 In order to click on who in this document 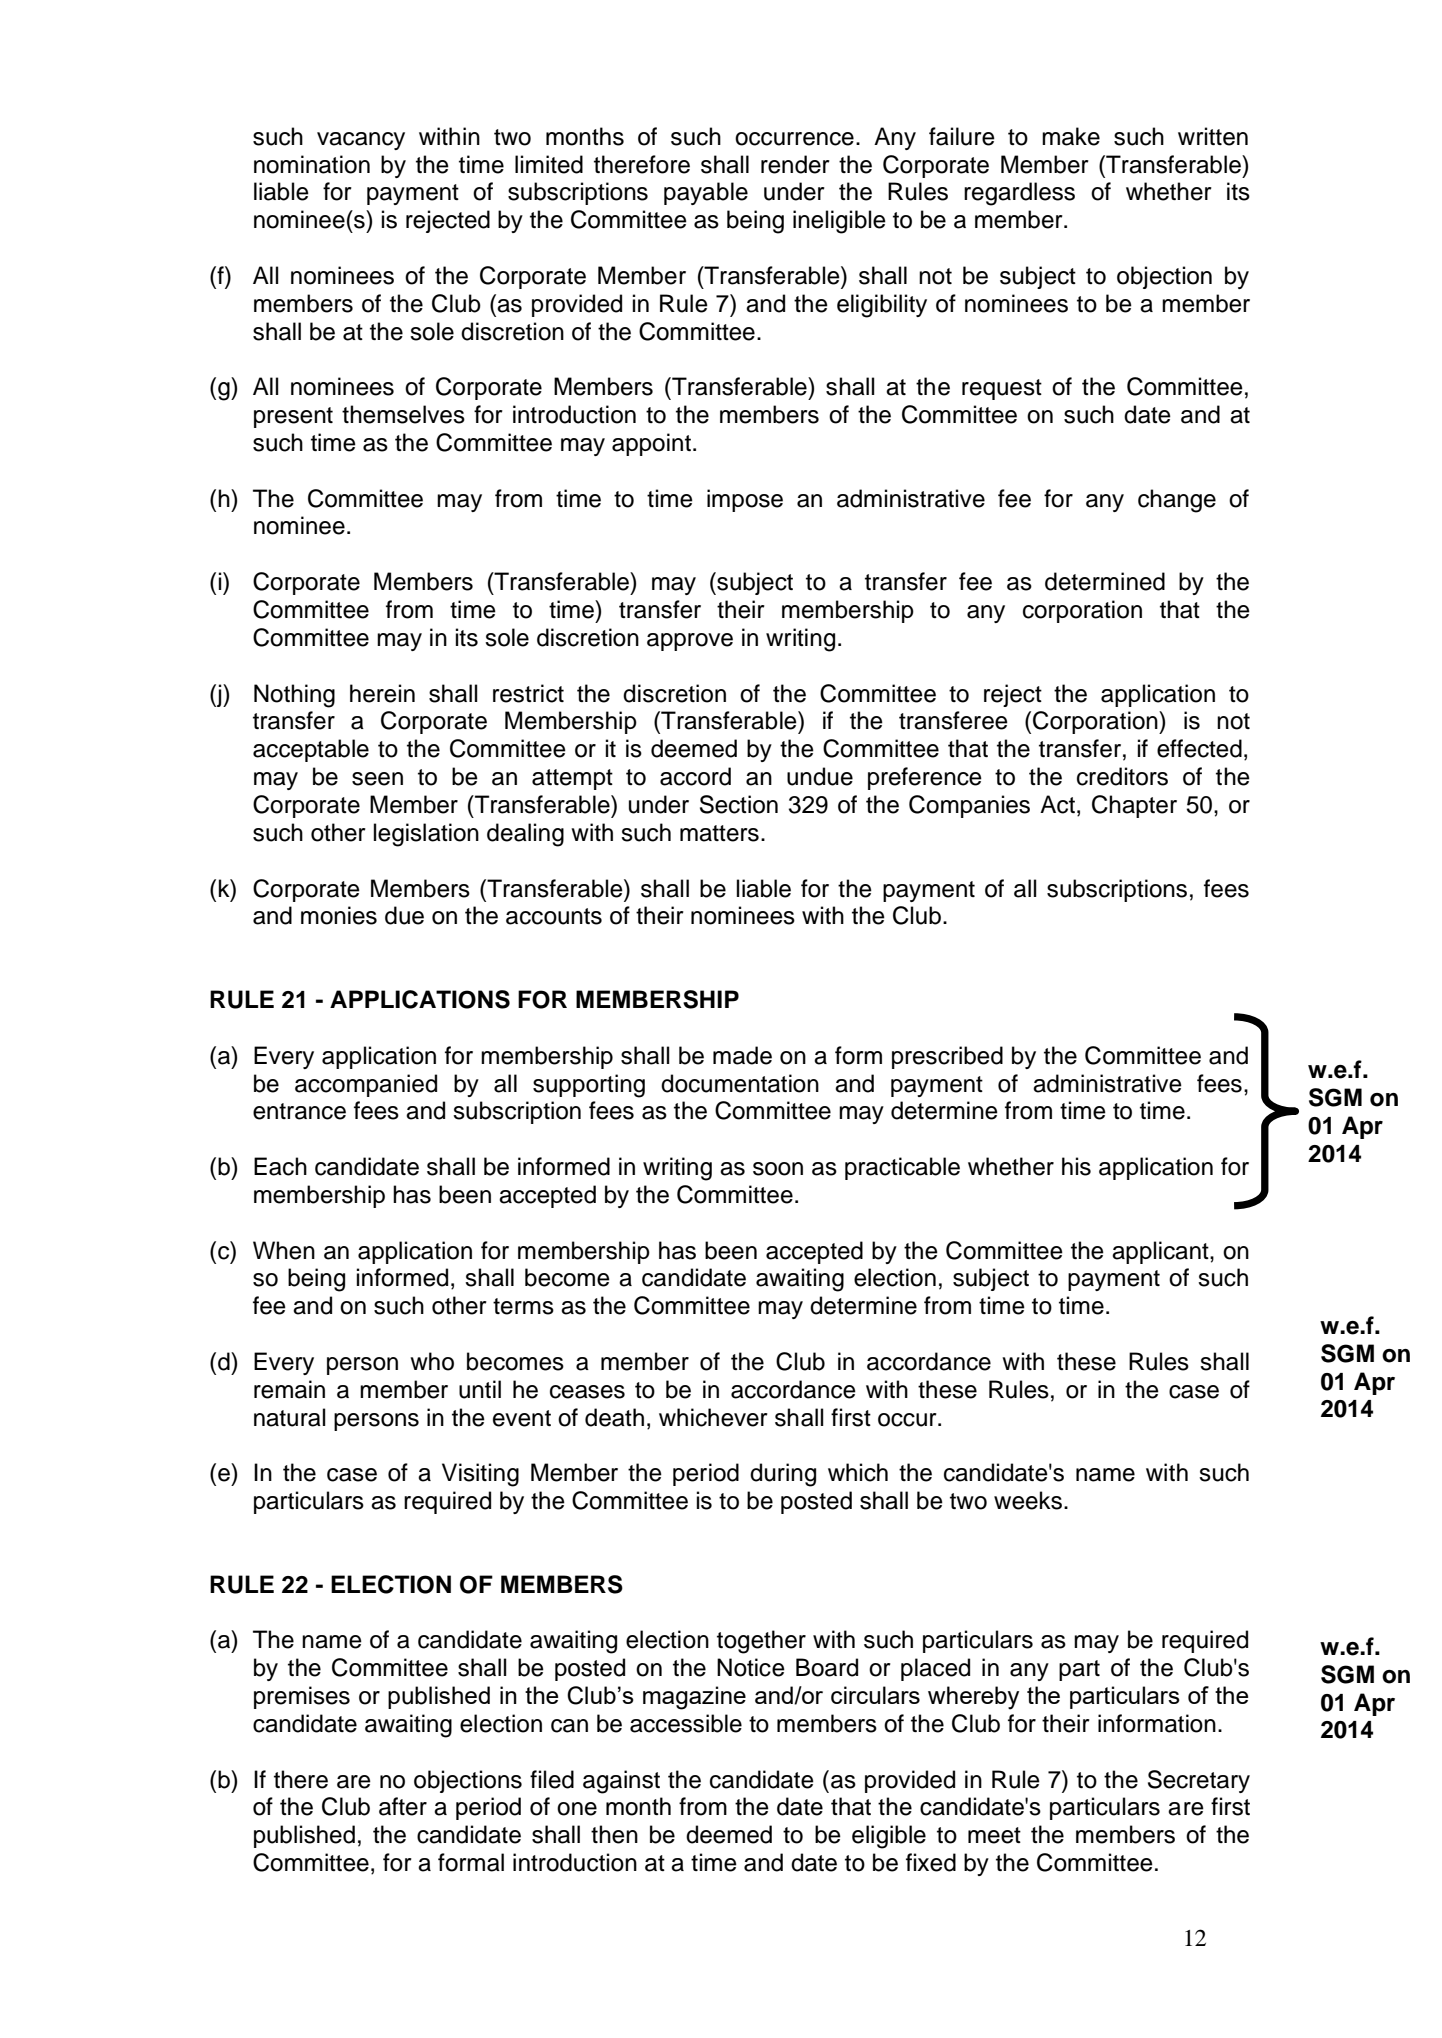, I will do `click(432, 1361)`.
